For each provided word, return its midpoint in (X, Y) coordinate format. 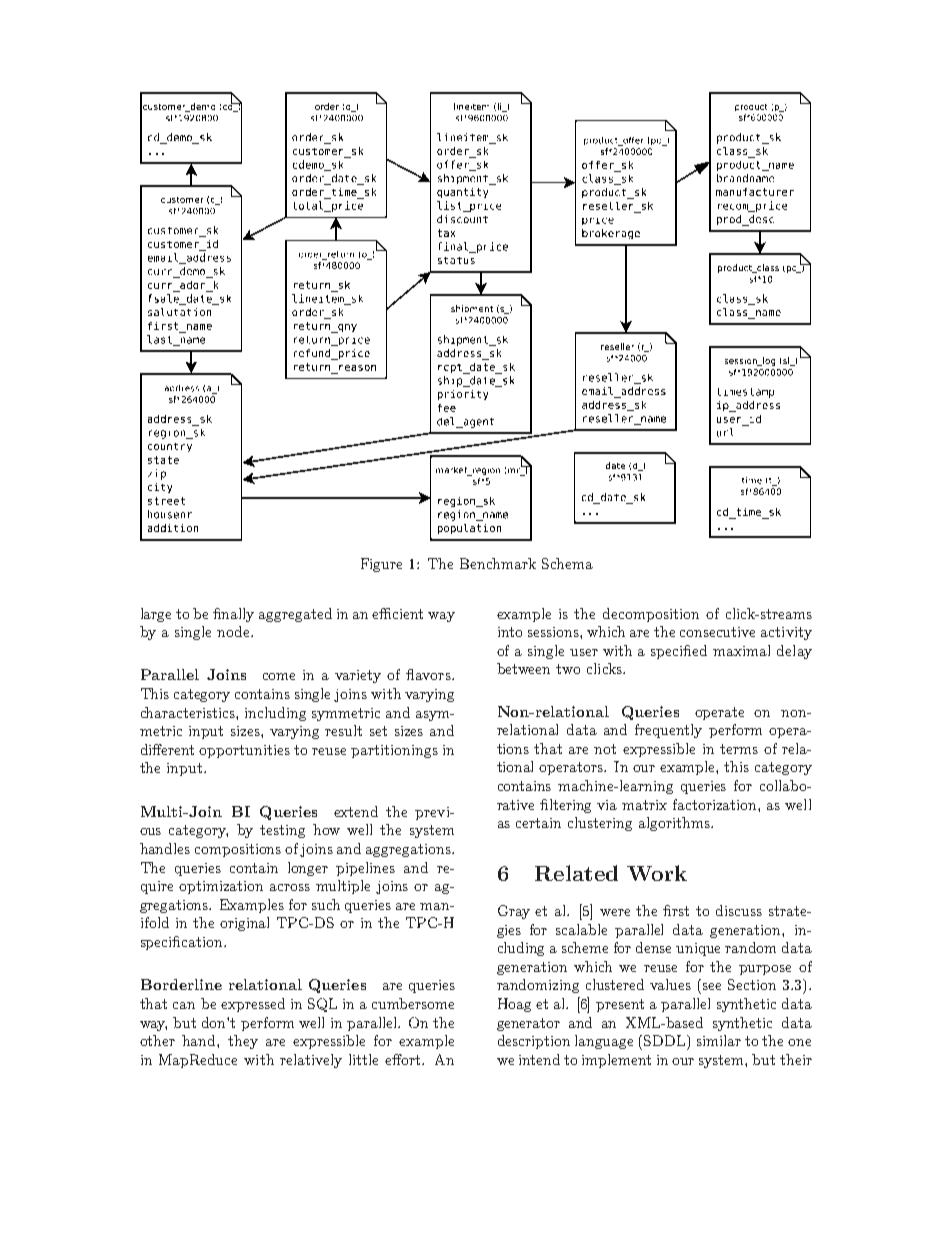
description (534, 1042)
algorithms (675, 824)
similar (719, 1040)
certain (538, 823)
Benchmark (498, 563)
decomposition (651, 615)
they (243, 1042)
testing (282, 831)
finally (233, 615)
